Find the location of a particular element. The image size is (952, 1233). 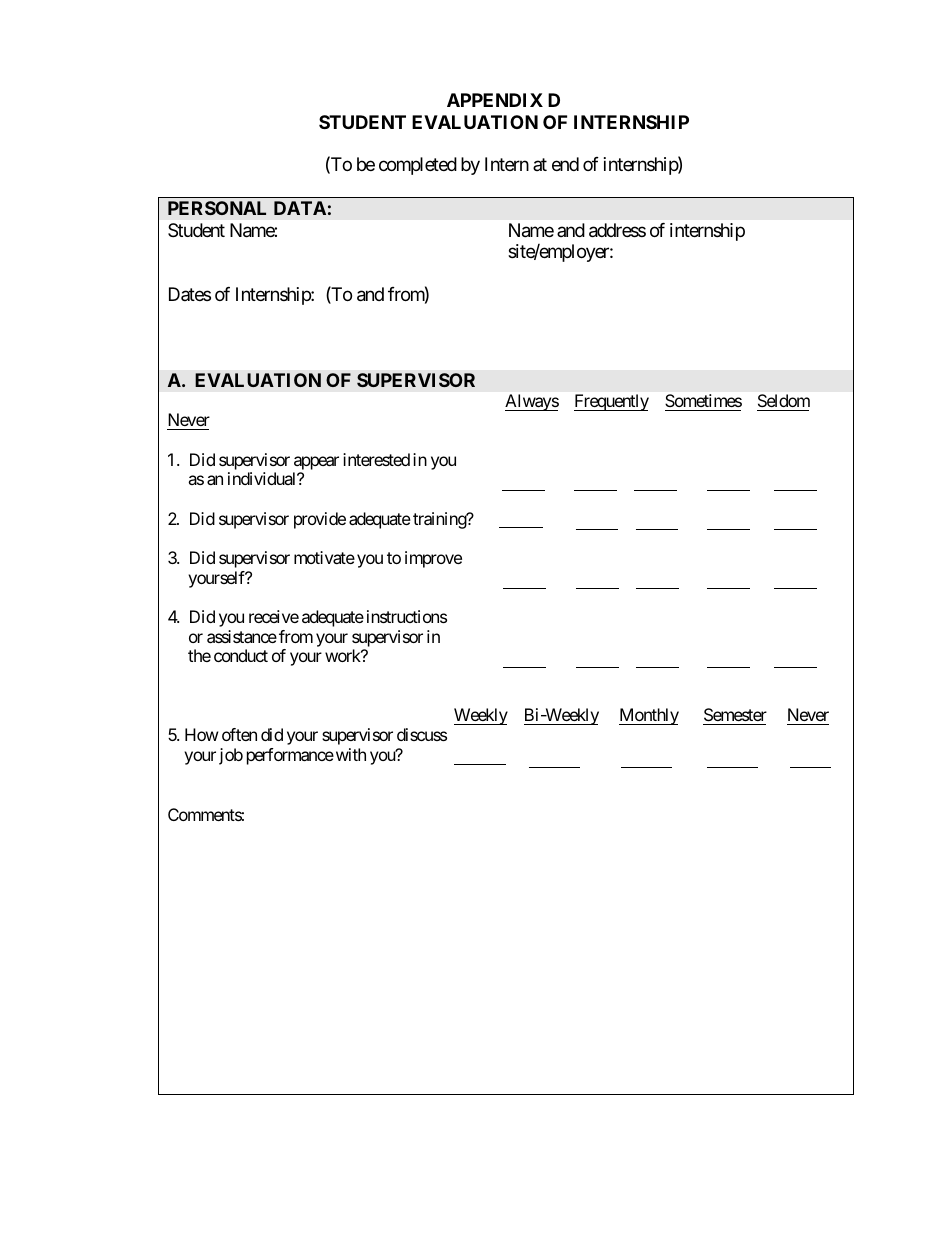

motivate is located at coordinates (324, 557).
